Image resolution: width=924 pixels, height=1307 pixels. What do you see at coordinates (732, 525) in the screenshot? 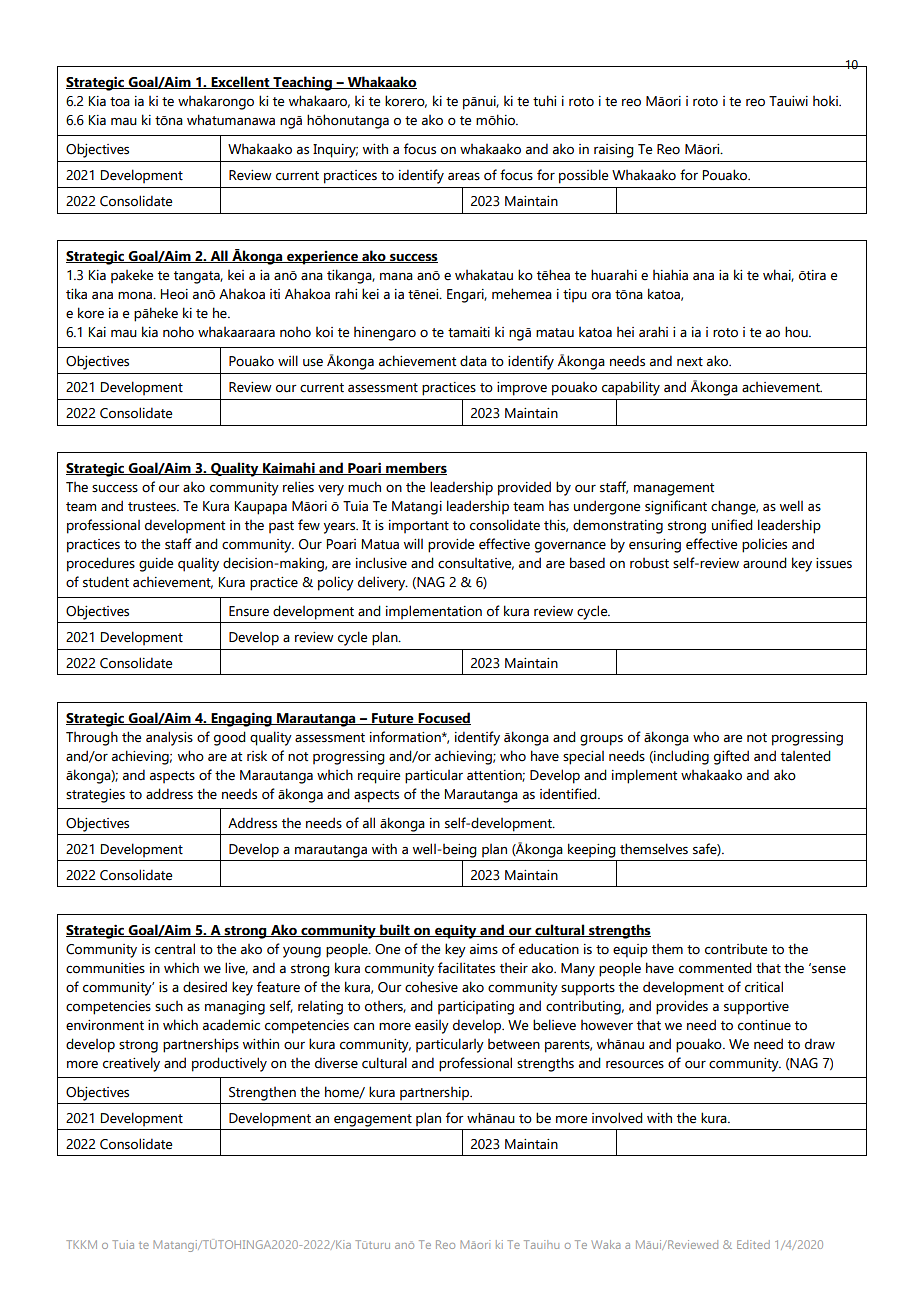
I see `unified` at bounding box center [732, 525].
